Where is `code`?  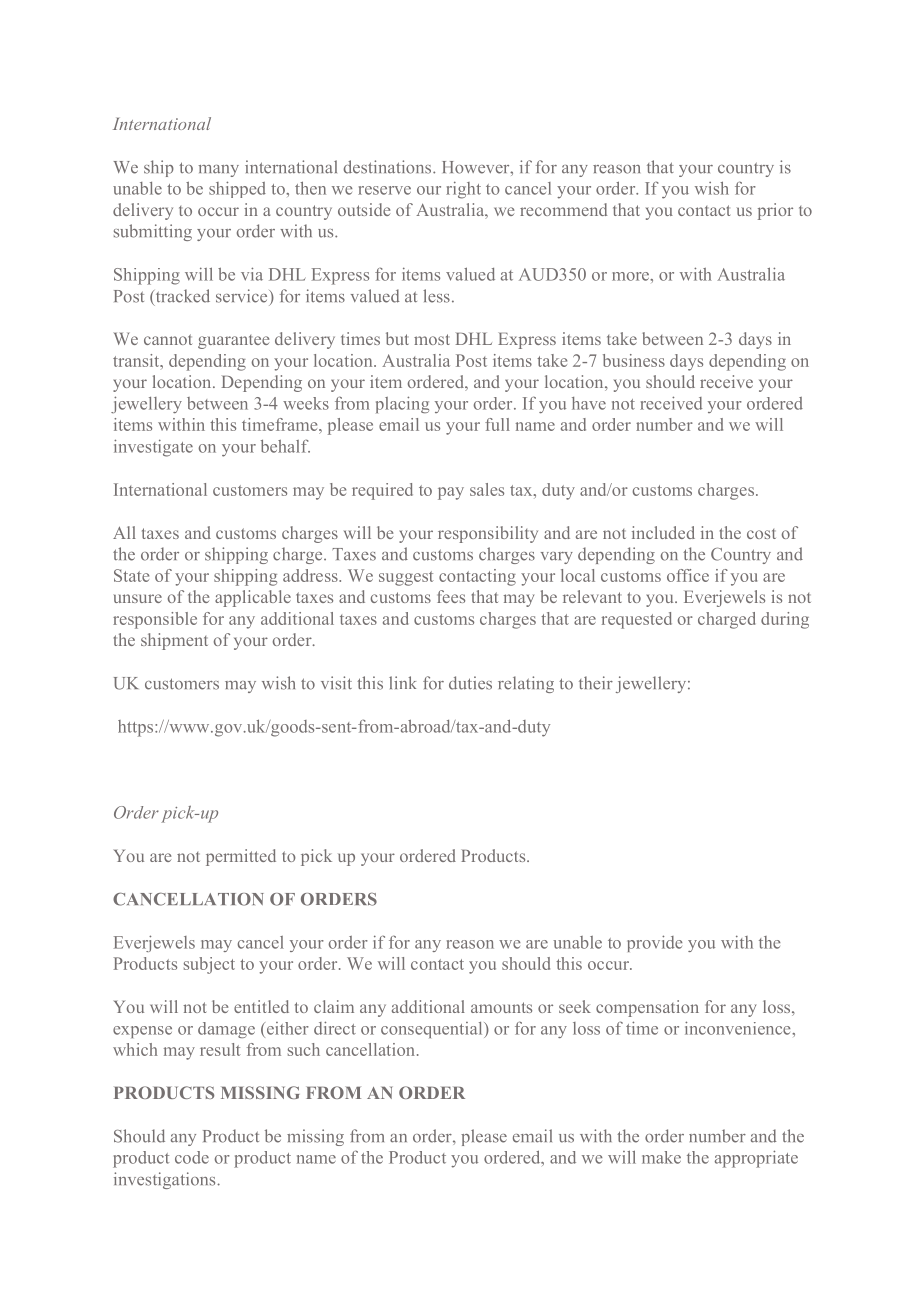
code is located at coordinates (192, 1157).
